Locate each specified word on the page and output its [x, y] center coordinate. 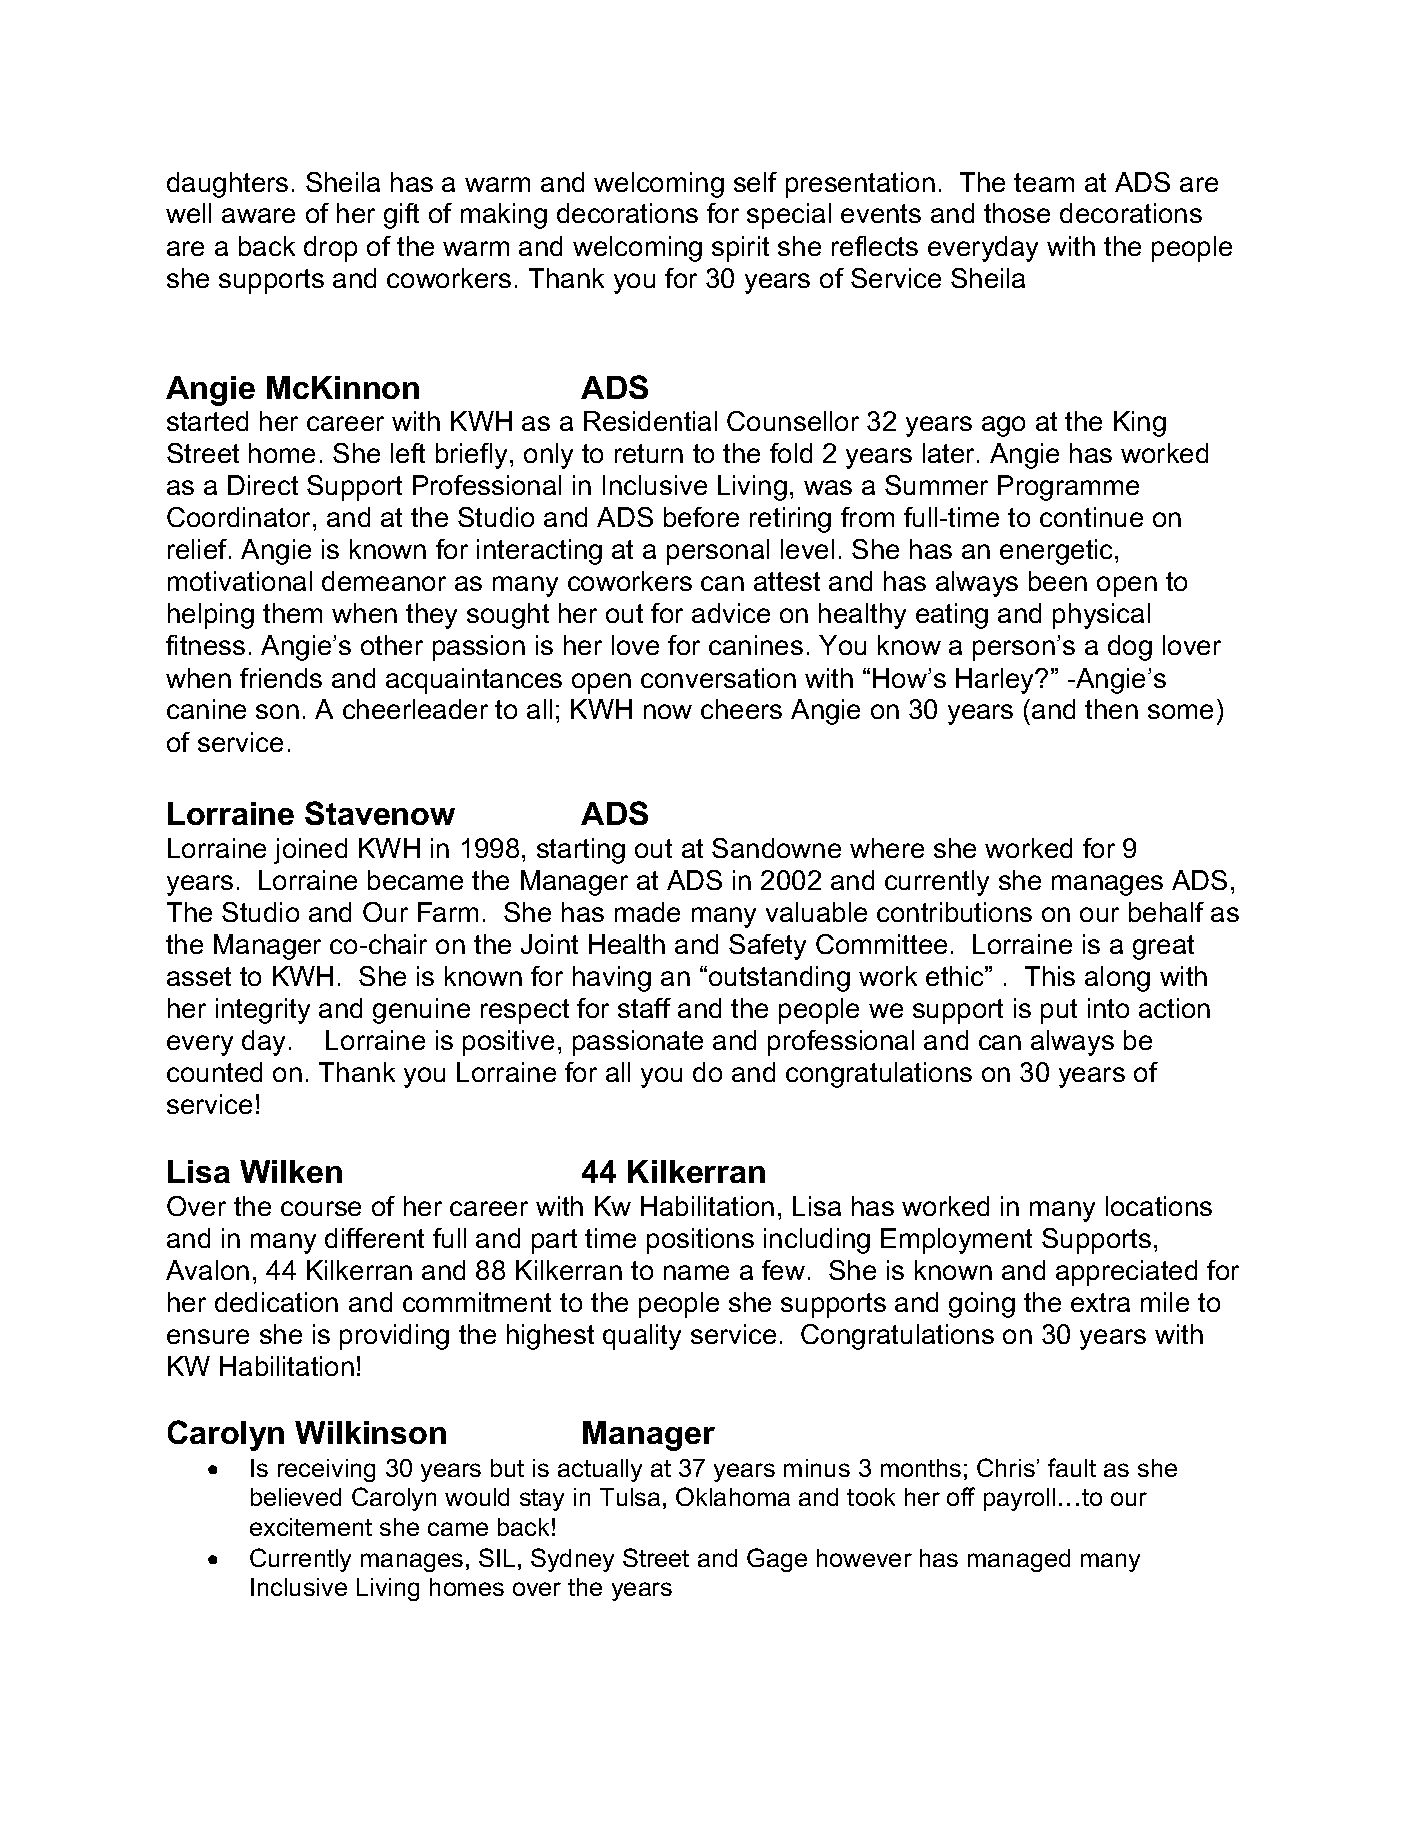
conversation [718, 678]
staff [644, 1008]
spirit [740, 249]
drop [330, 249]
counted [214, 1072]
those [1017, 213]
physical [1101, 616]
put [1059, 1011]
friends [281, 678]
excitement [311, 1527]
